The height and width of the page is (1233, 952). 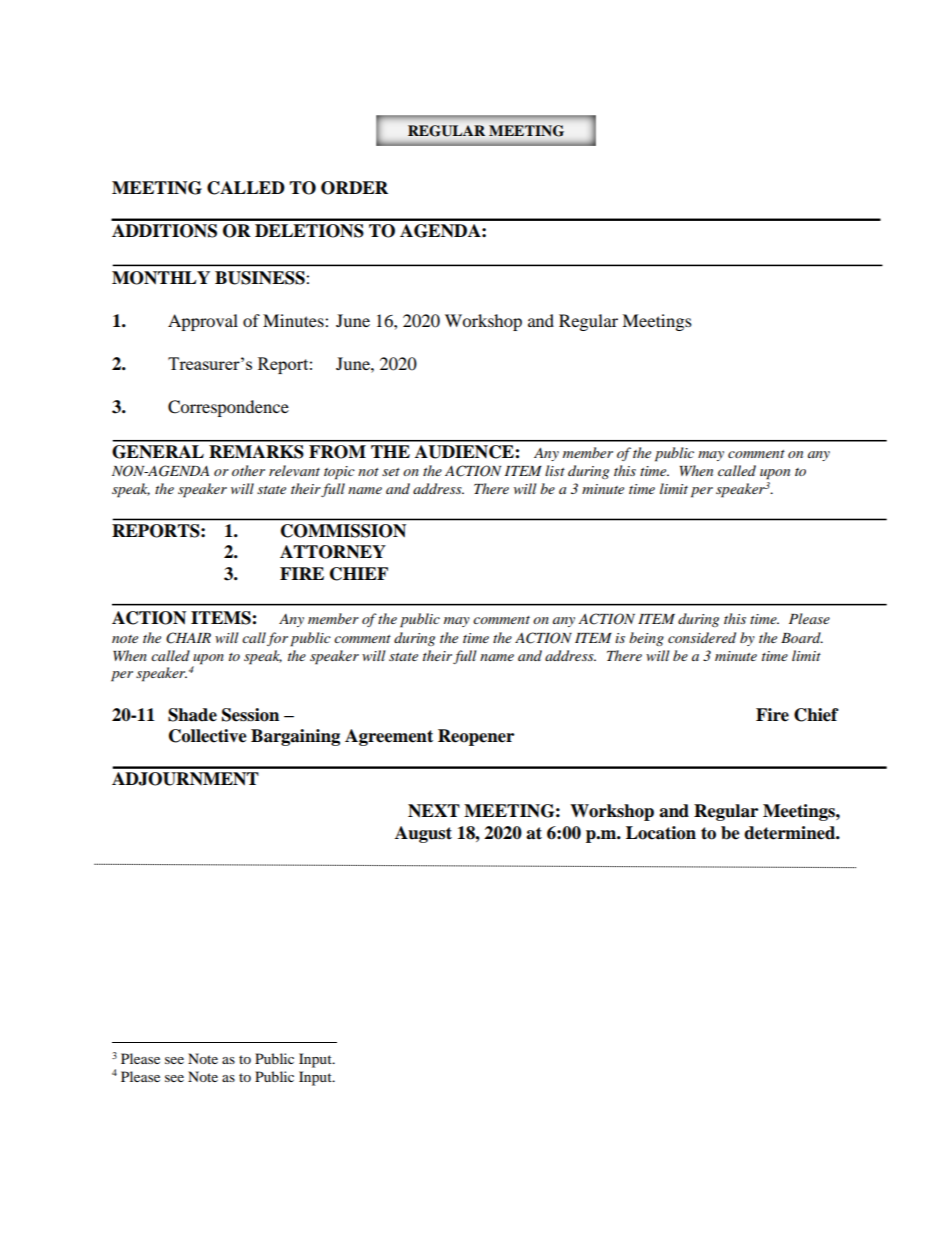 What do you see at coordinates (555, 470) in the page?
I see `list` at bounding box center [555, 470].
